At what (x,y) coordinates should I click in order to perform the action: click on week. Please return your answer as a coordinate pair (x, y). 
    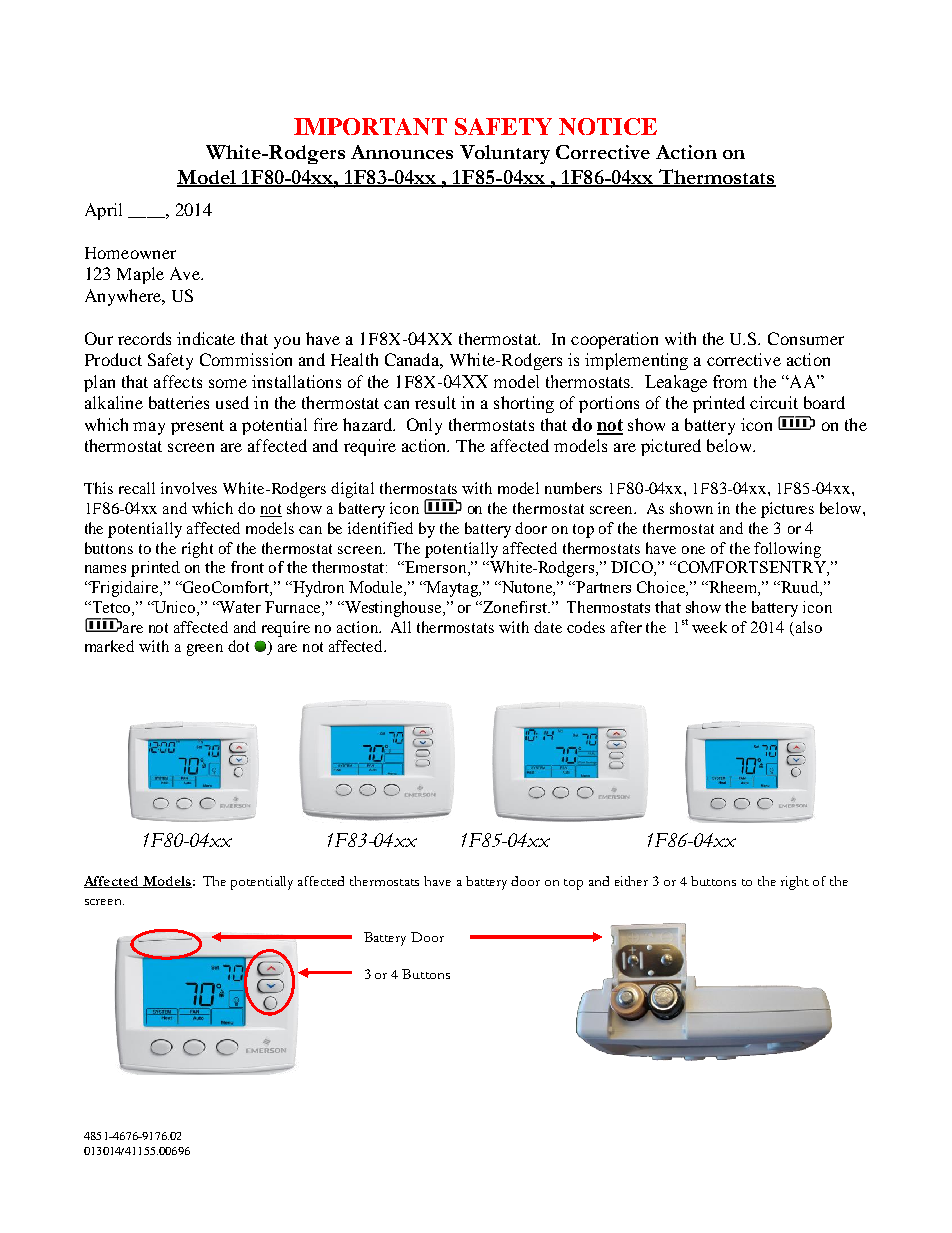
    Looking at the image, I should click on (709, 627).
